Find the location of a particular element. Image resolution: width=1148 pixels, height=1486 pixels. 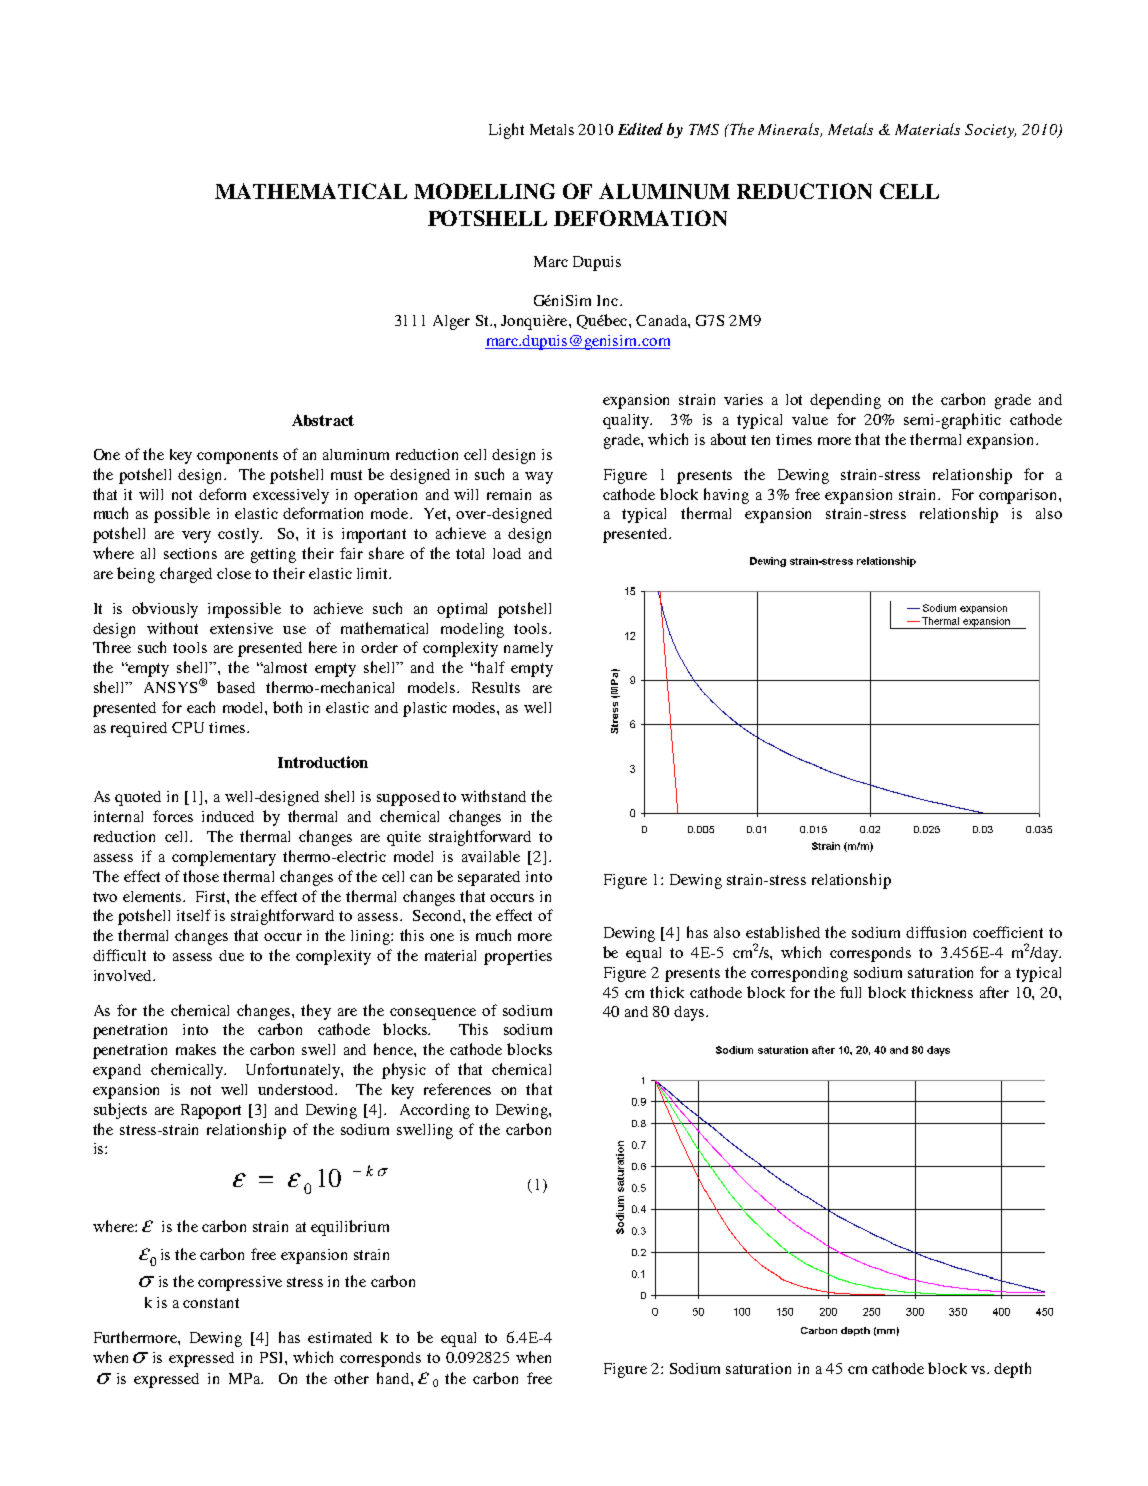

depth is located at coordinates (1012, 1370).
